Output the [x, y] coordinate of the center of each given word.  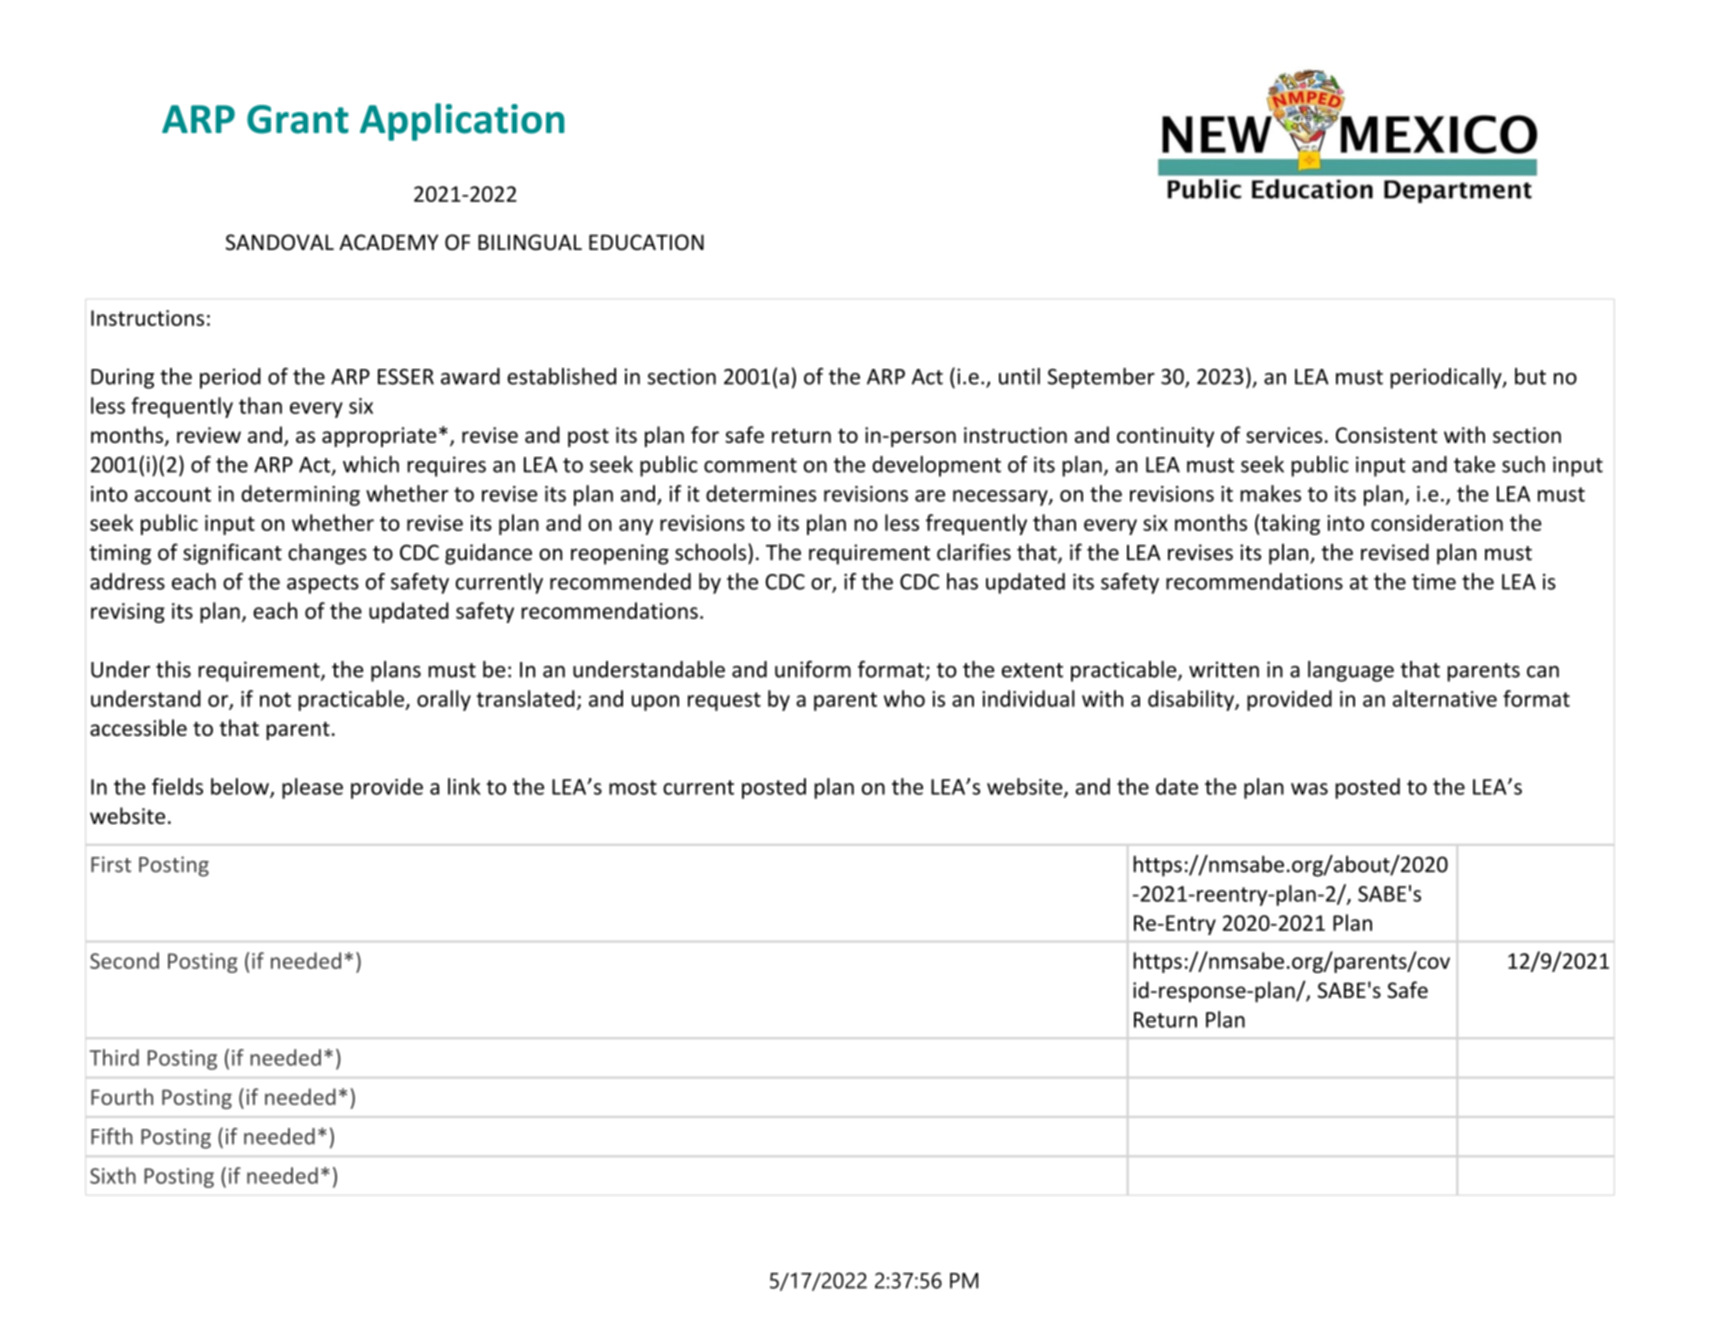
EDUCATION [646, 242]
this [173, 669]
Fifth [112, 1136]
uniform [813, 669]
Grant [298, 119]
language [1351, 671]
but [1530, 376]
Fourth [122, 1096]
